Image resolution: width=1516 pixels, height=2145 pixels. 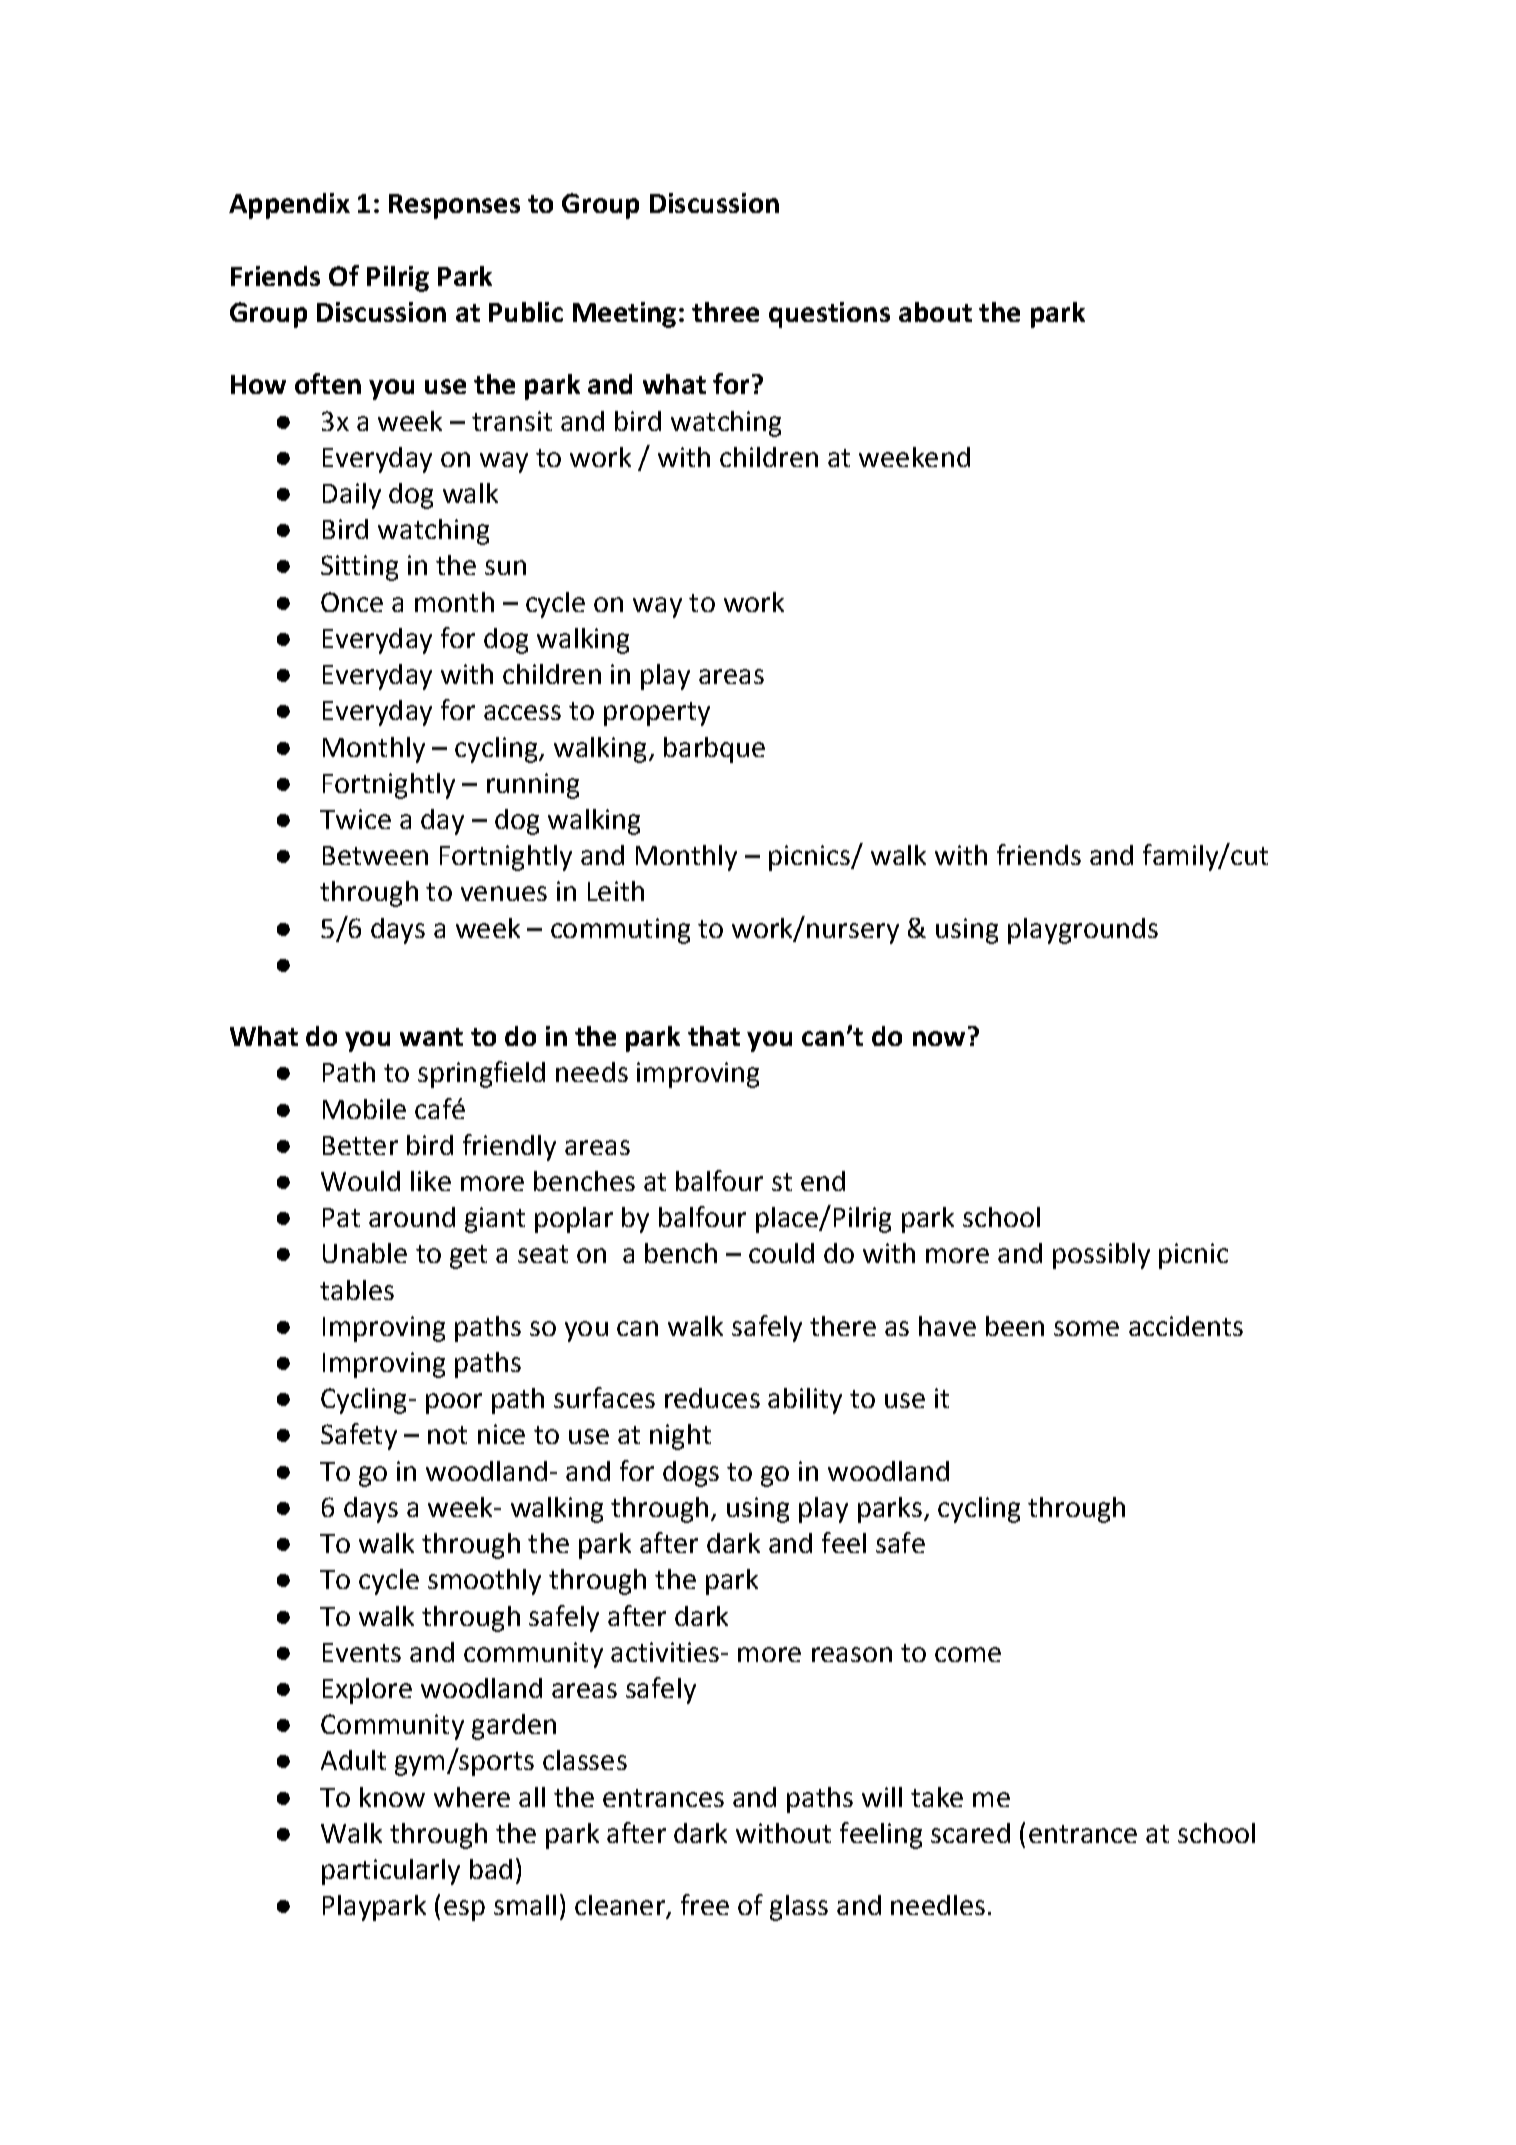 I want to click on dogs, so click(x=691, y=1474).
